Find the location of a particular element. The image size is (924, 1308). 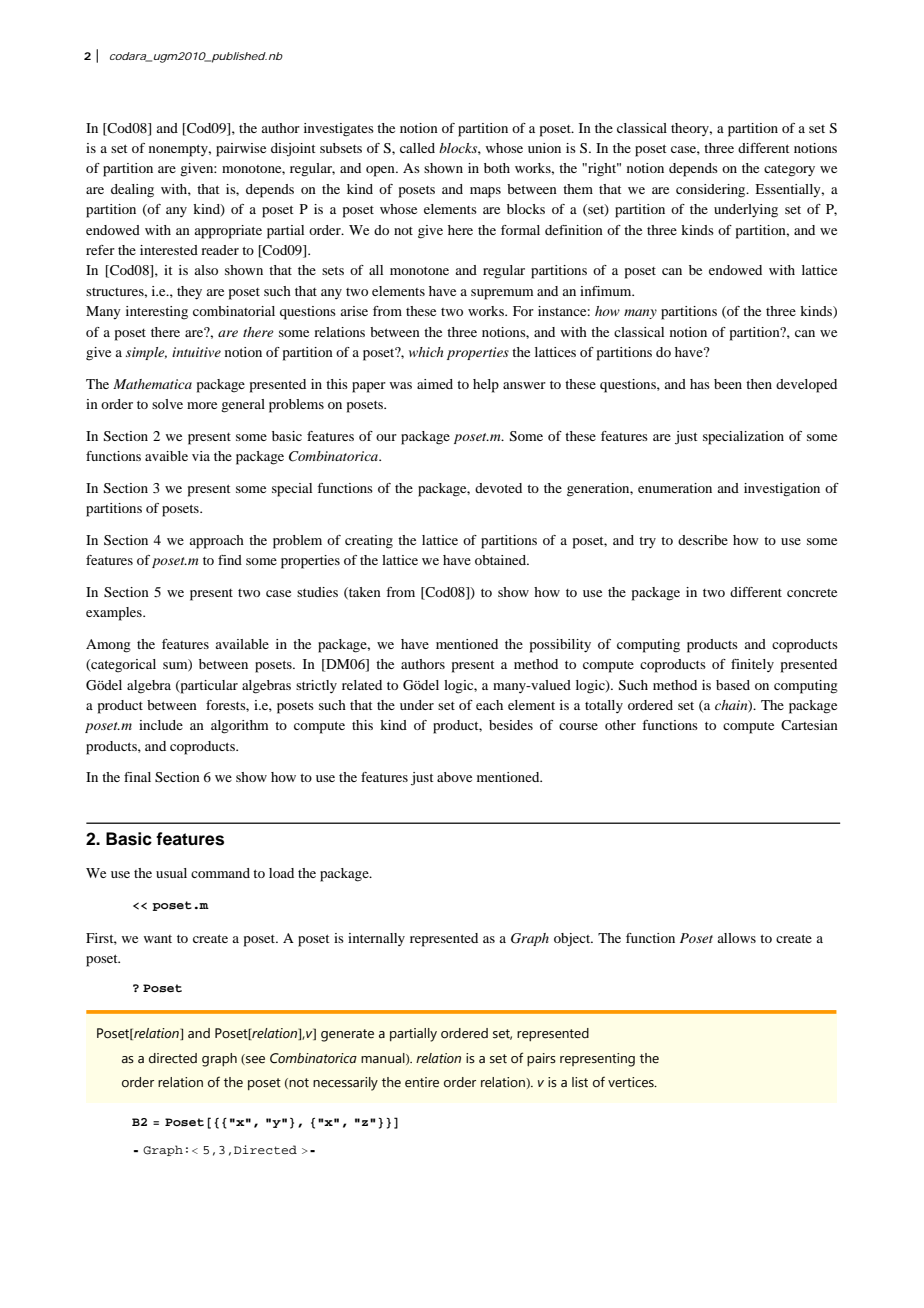

called is located at coordinates (417, 148).
